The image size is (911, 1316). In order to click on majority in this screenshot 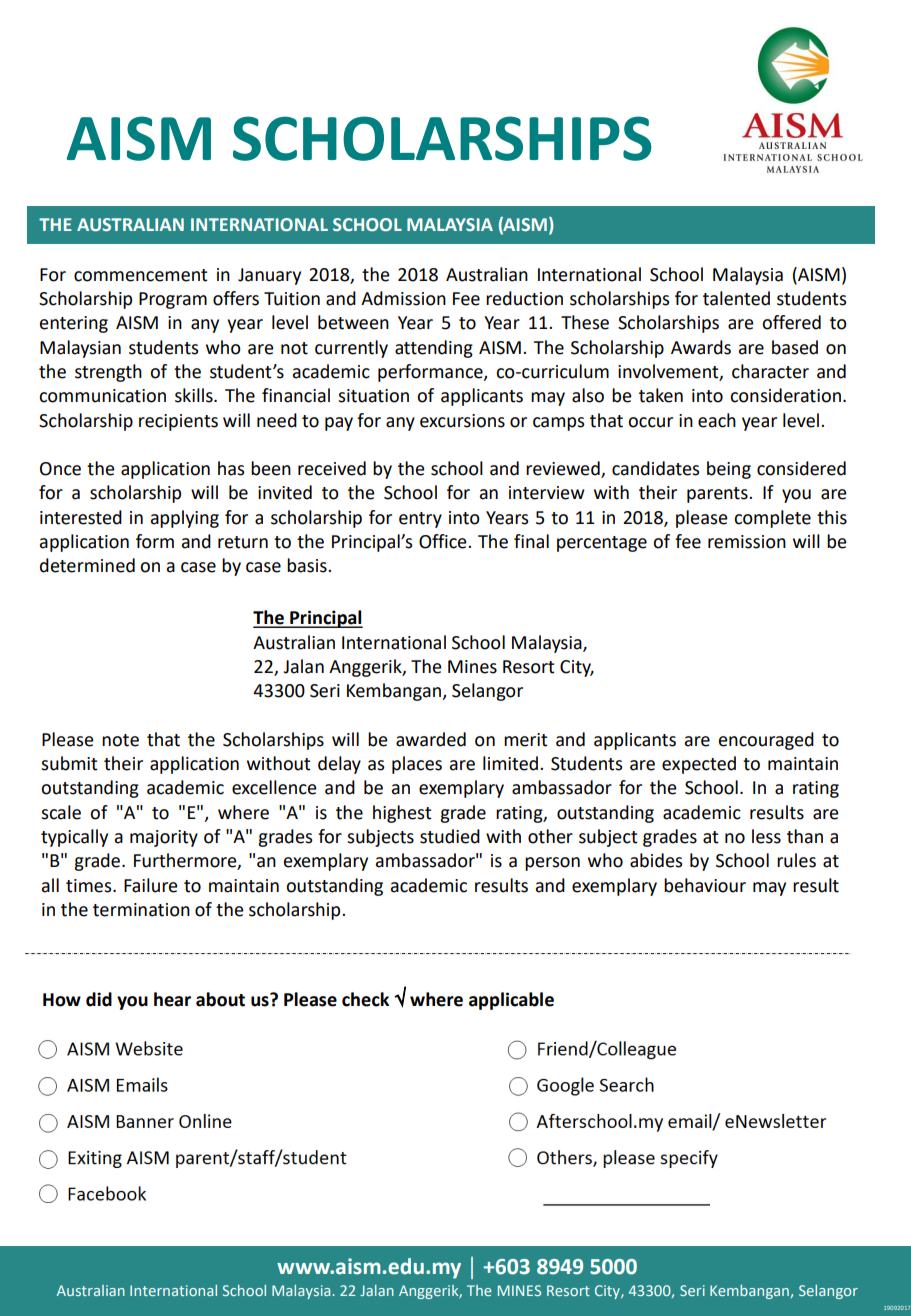, I will do `click(164, 838)`.
